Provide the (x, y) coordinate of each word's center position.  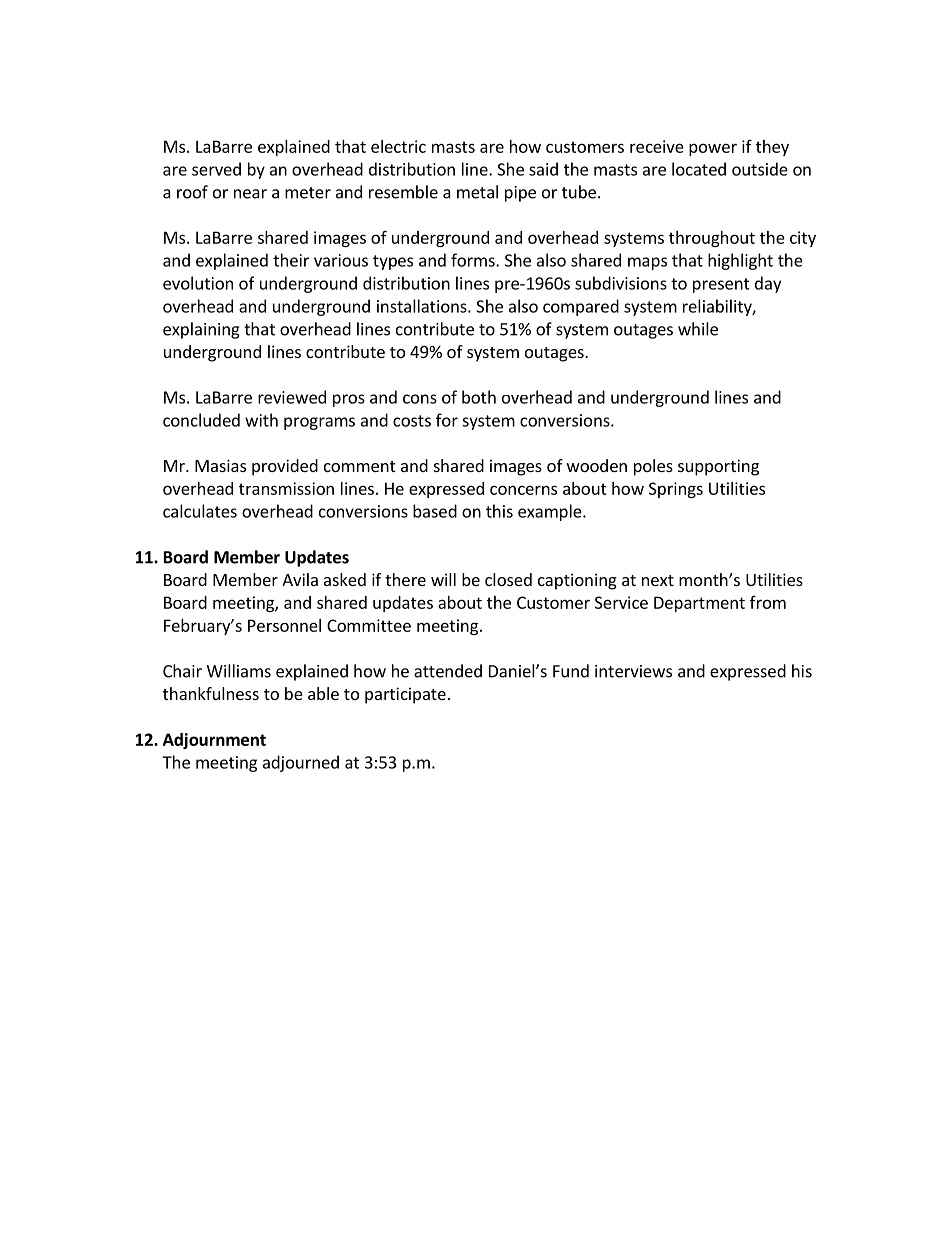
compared (581, 307)
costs (412, 421)
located (699, 169)
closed (508, 579)
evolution (198, 283)
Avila (300, 579)
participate (405, 695)
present (721, 285)
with (261, 420)
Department (699, 604)
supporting (718, 467)
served (216, 169)
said (543, 169)
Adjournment (214, 741)
